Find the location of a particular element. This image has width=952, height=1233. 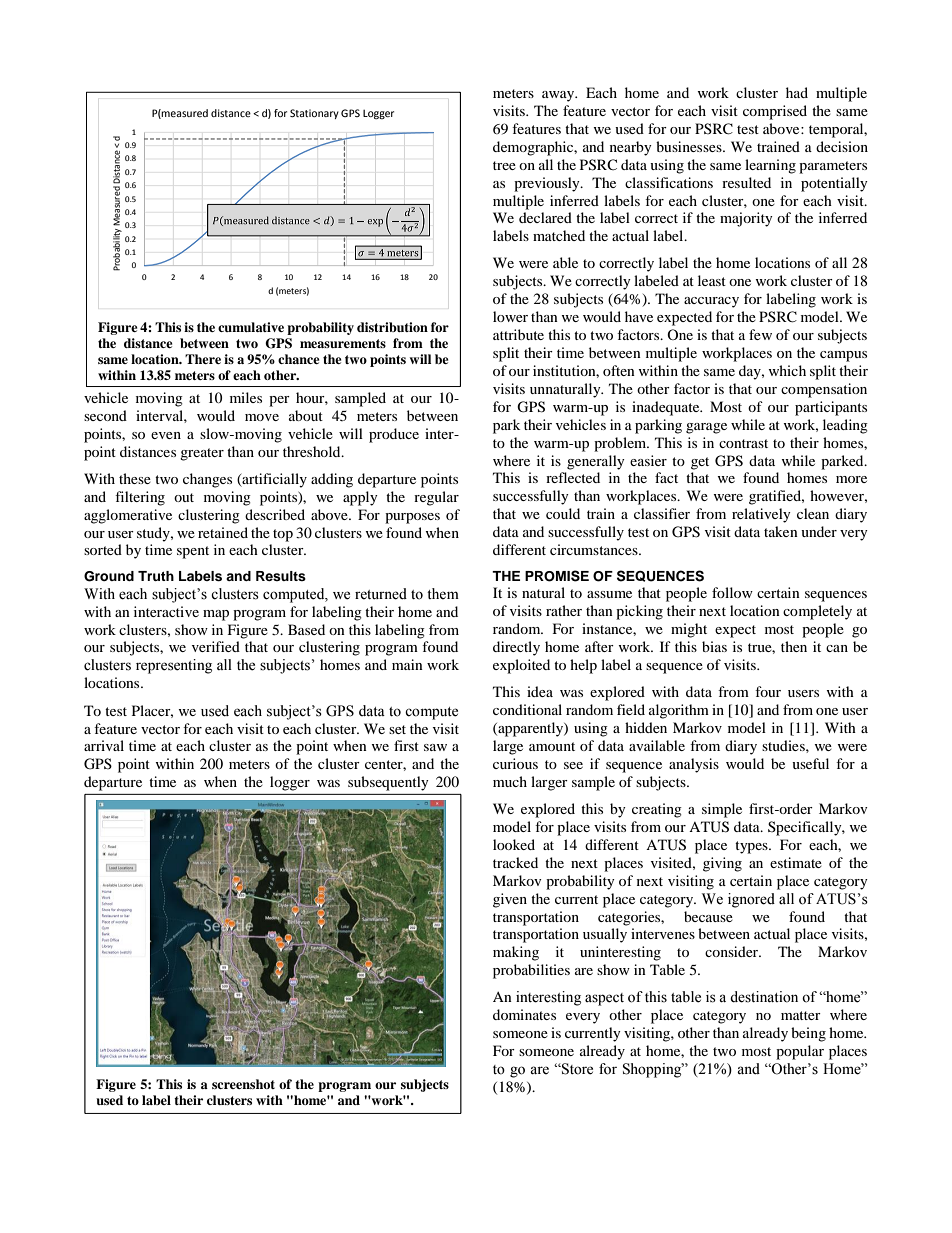

follow is located at coordinates (732, 592).
